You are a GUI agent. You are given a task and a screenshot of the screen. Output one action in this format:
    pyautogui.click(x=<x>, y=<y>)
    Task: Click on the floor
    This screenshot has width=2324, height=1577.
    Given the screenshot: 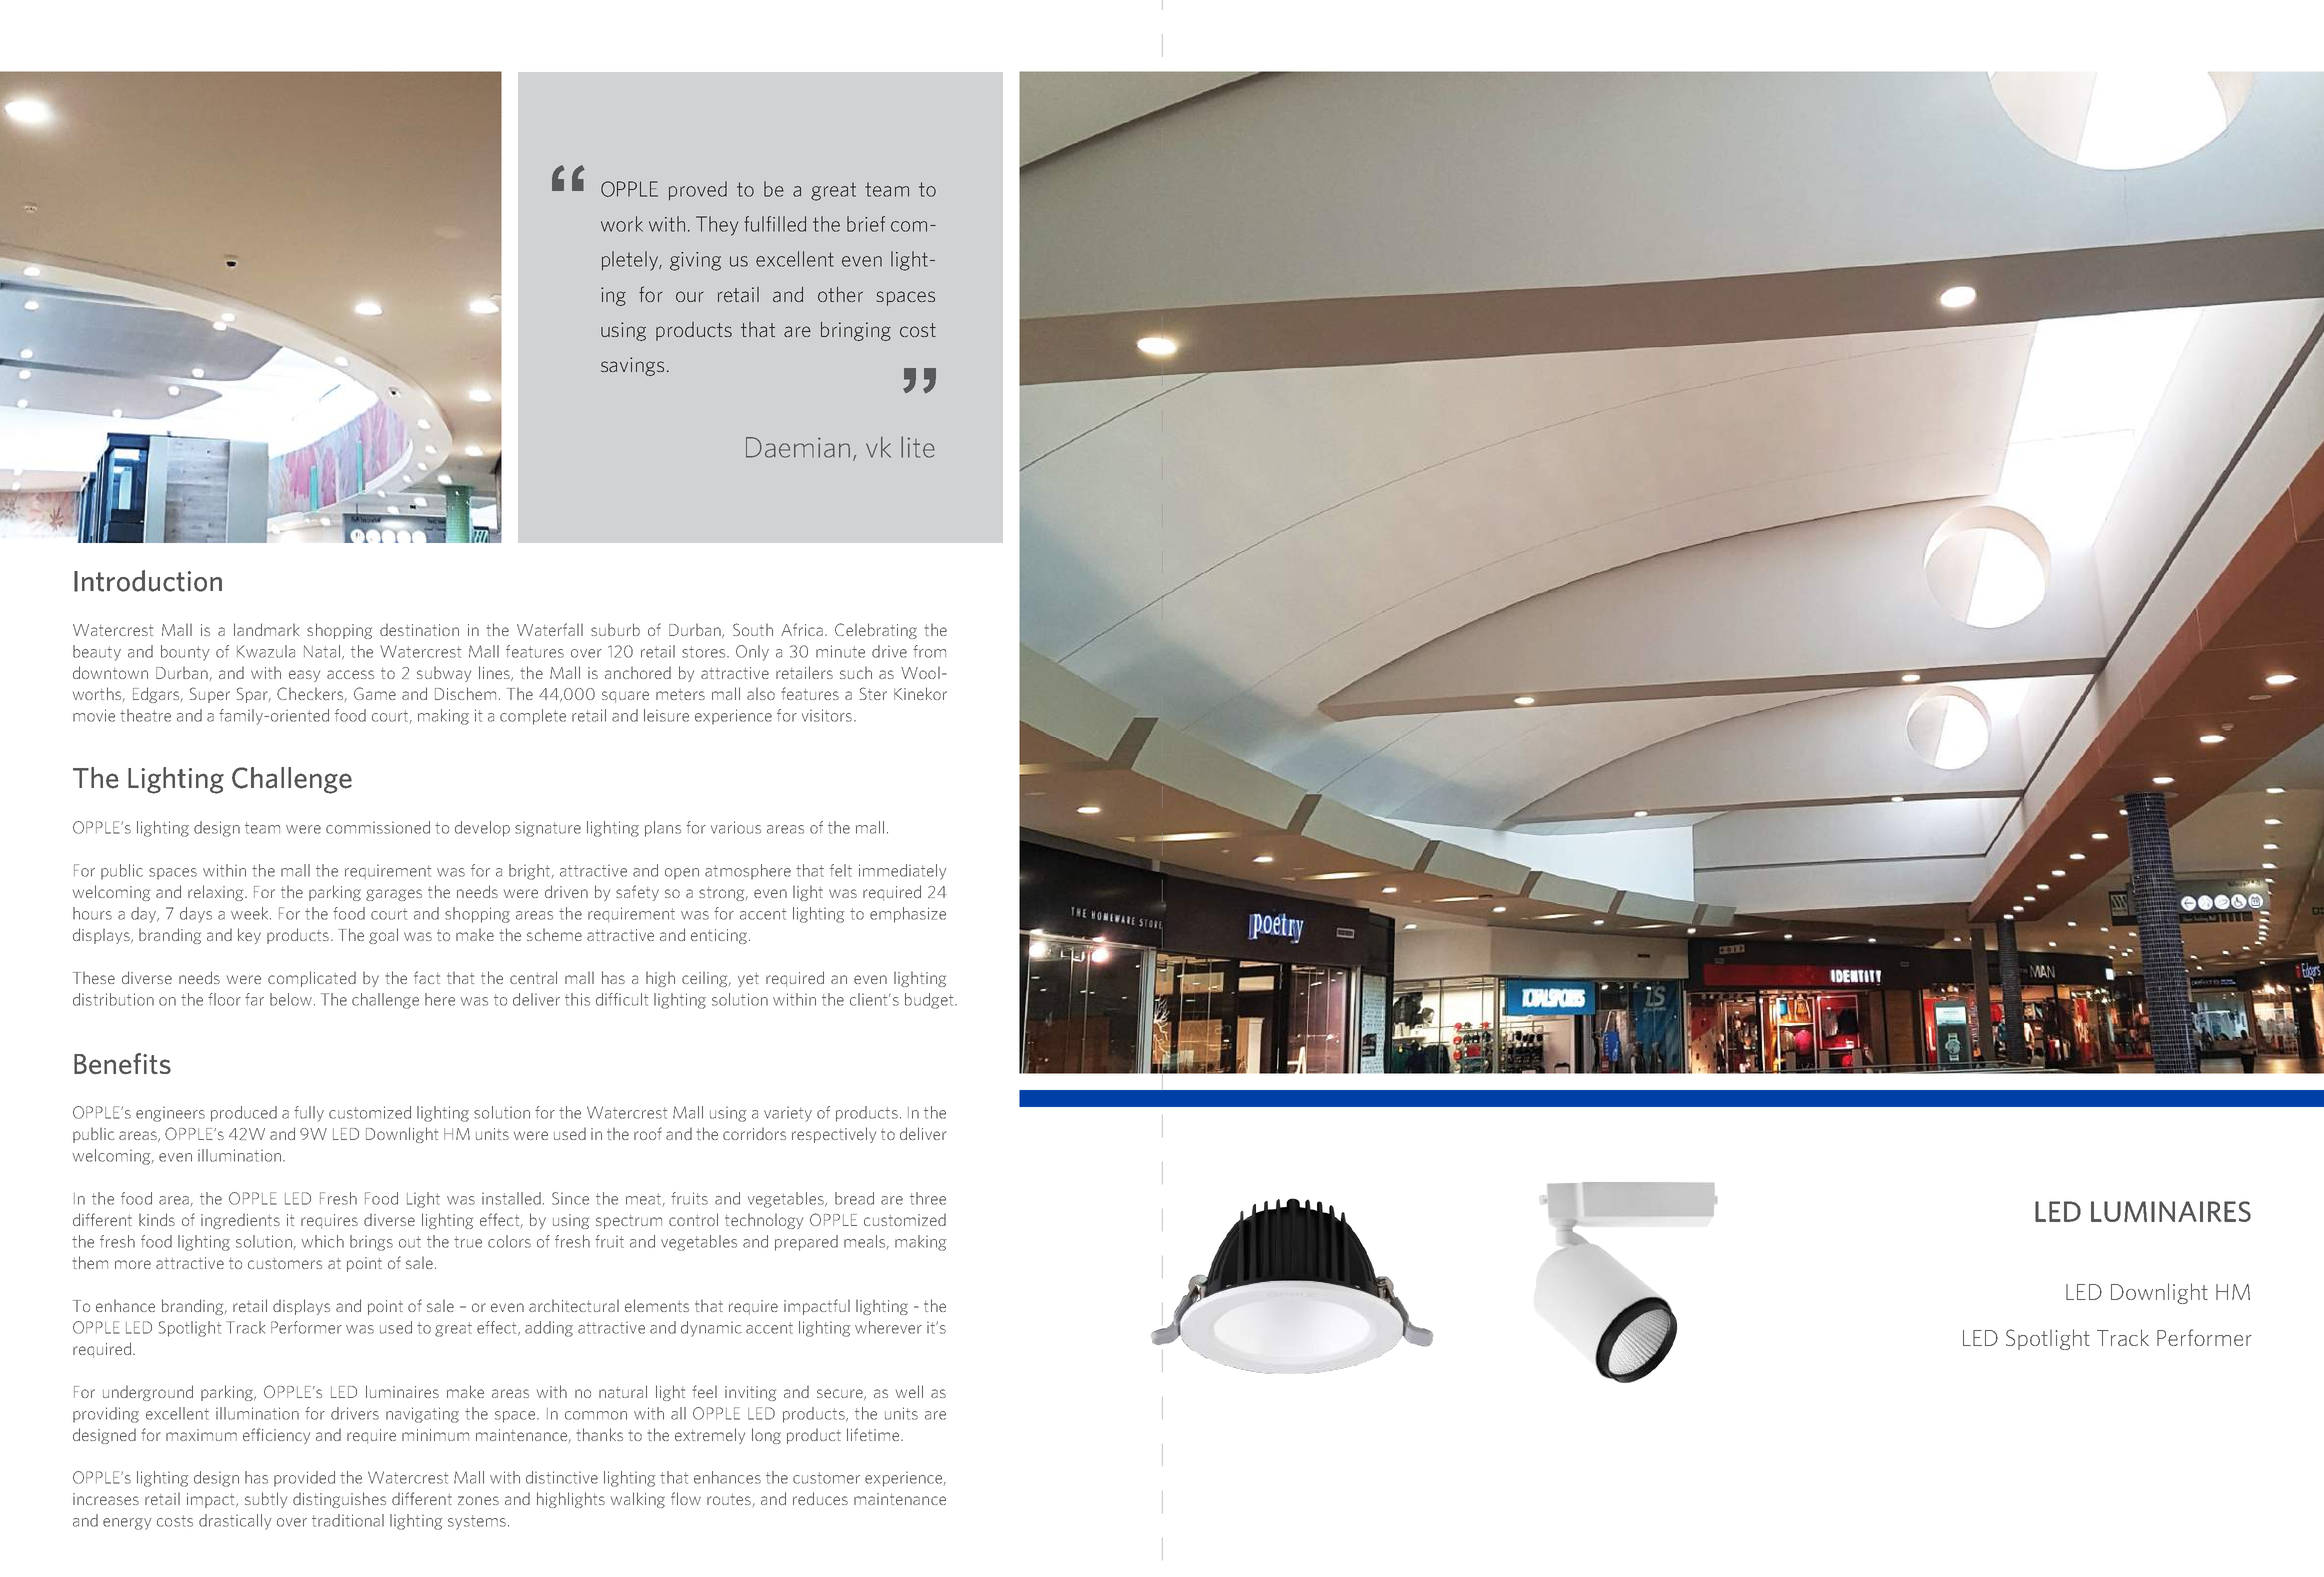 What is the action you would take?
    pyautogui.click(x=224, y=999)
